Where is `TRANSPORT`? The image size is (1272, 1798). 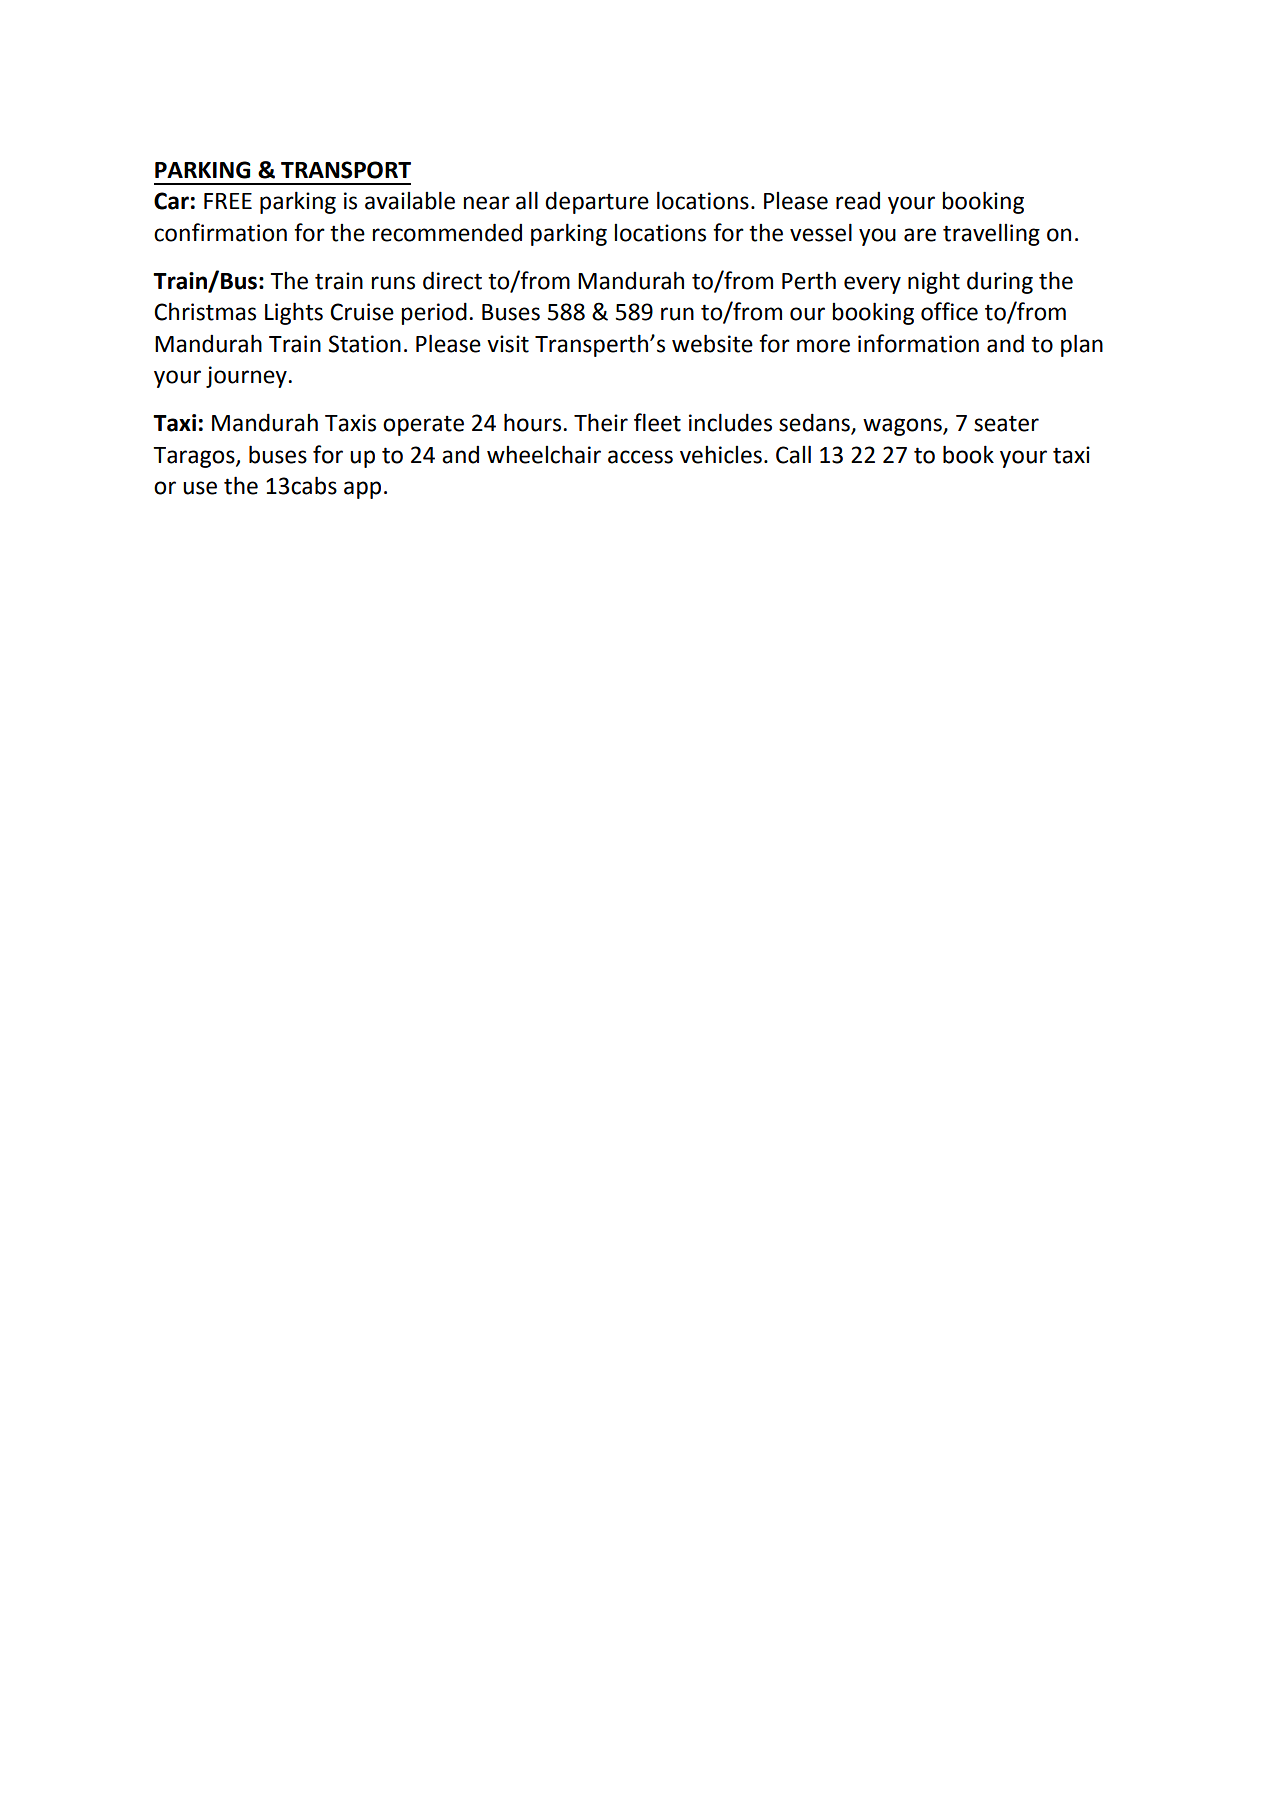
TRANSPORT is located at coordinates (346, 170).
